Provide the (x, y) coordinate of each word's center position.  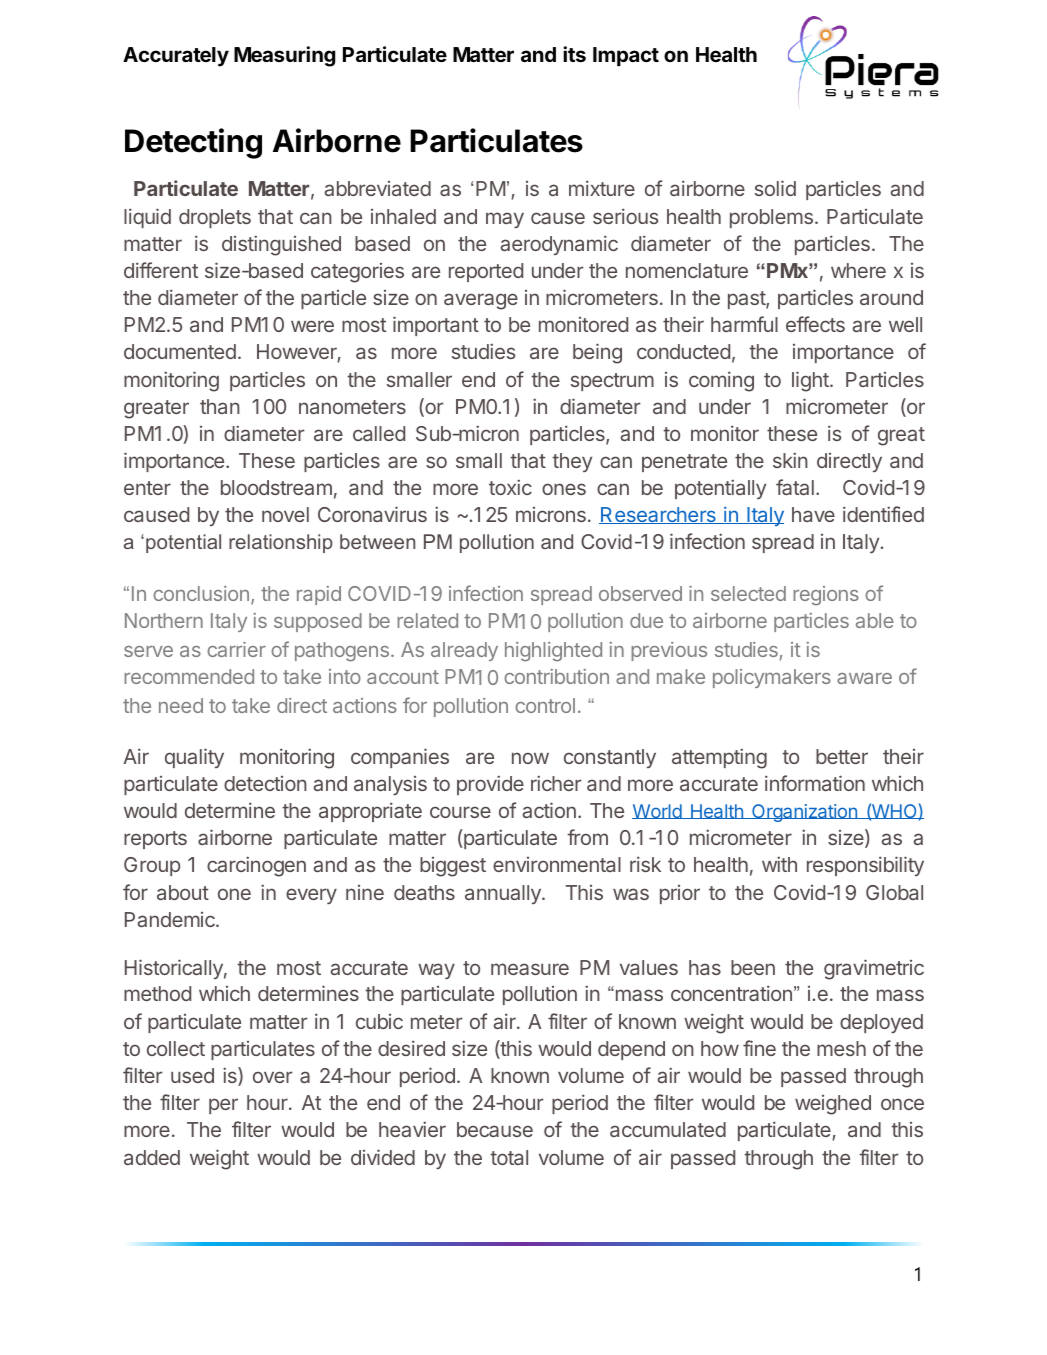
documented (180, 351)
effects (815, 324)
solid (775, 188)
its (574, 54)
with (779, 864)
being (597, 353)
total (509, 1157)
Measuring (284, 56)
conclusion (201, 593)
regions (826, 596)
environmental (557, 864)
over (272, 1077)
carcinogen (256, 866)
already (464, 651)
